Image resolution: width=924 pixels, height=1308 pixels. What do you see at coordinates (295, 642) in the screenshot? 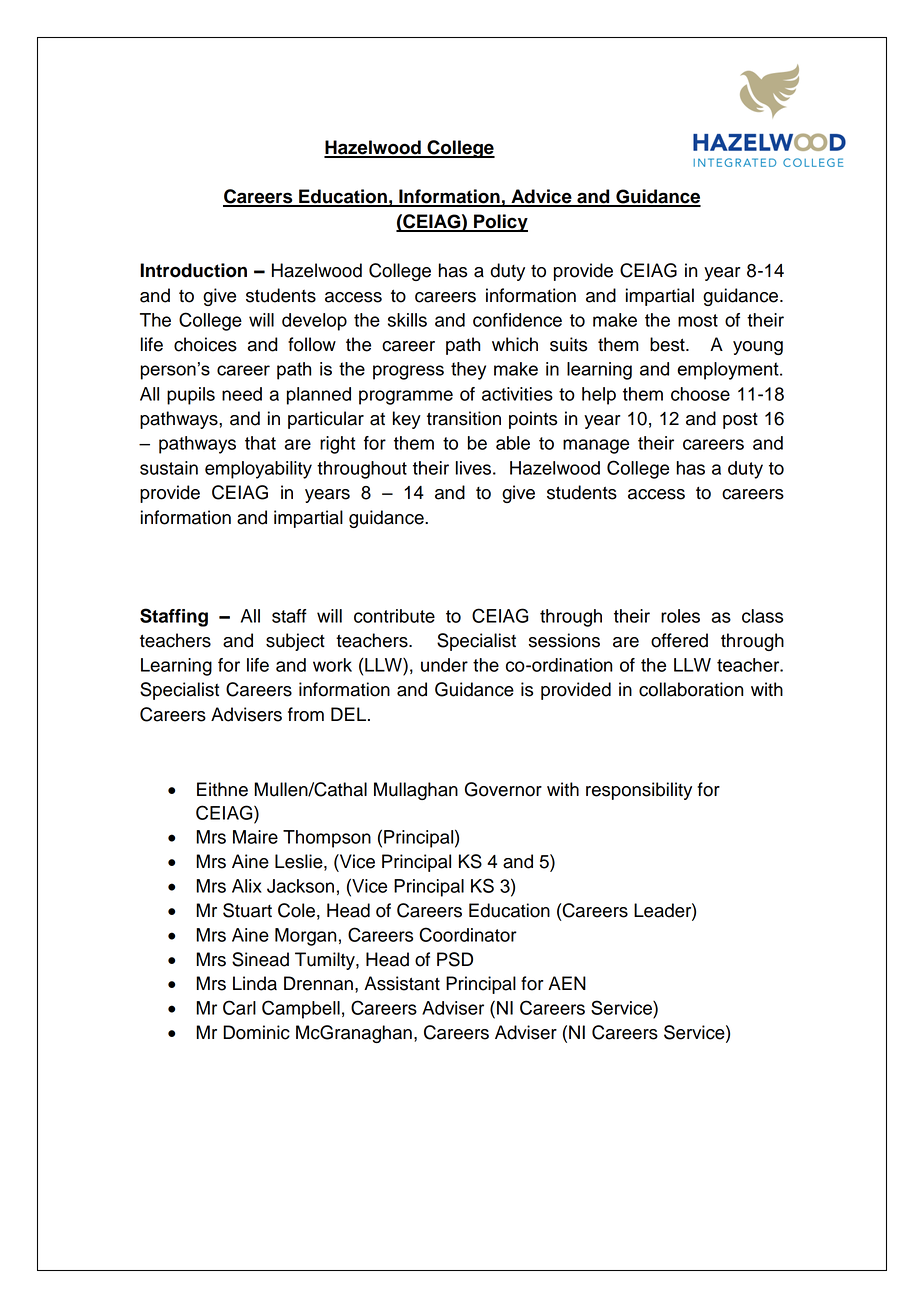
I see `subject` at bounding box center [295, 642].
